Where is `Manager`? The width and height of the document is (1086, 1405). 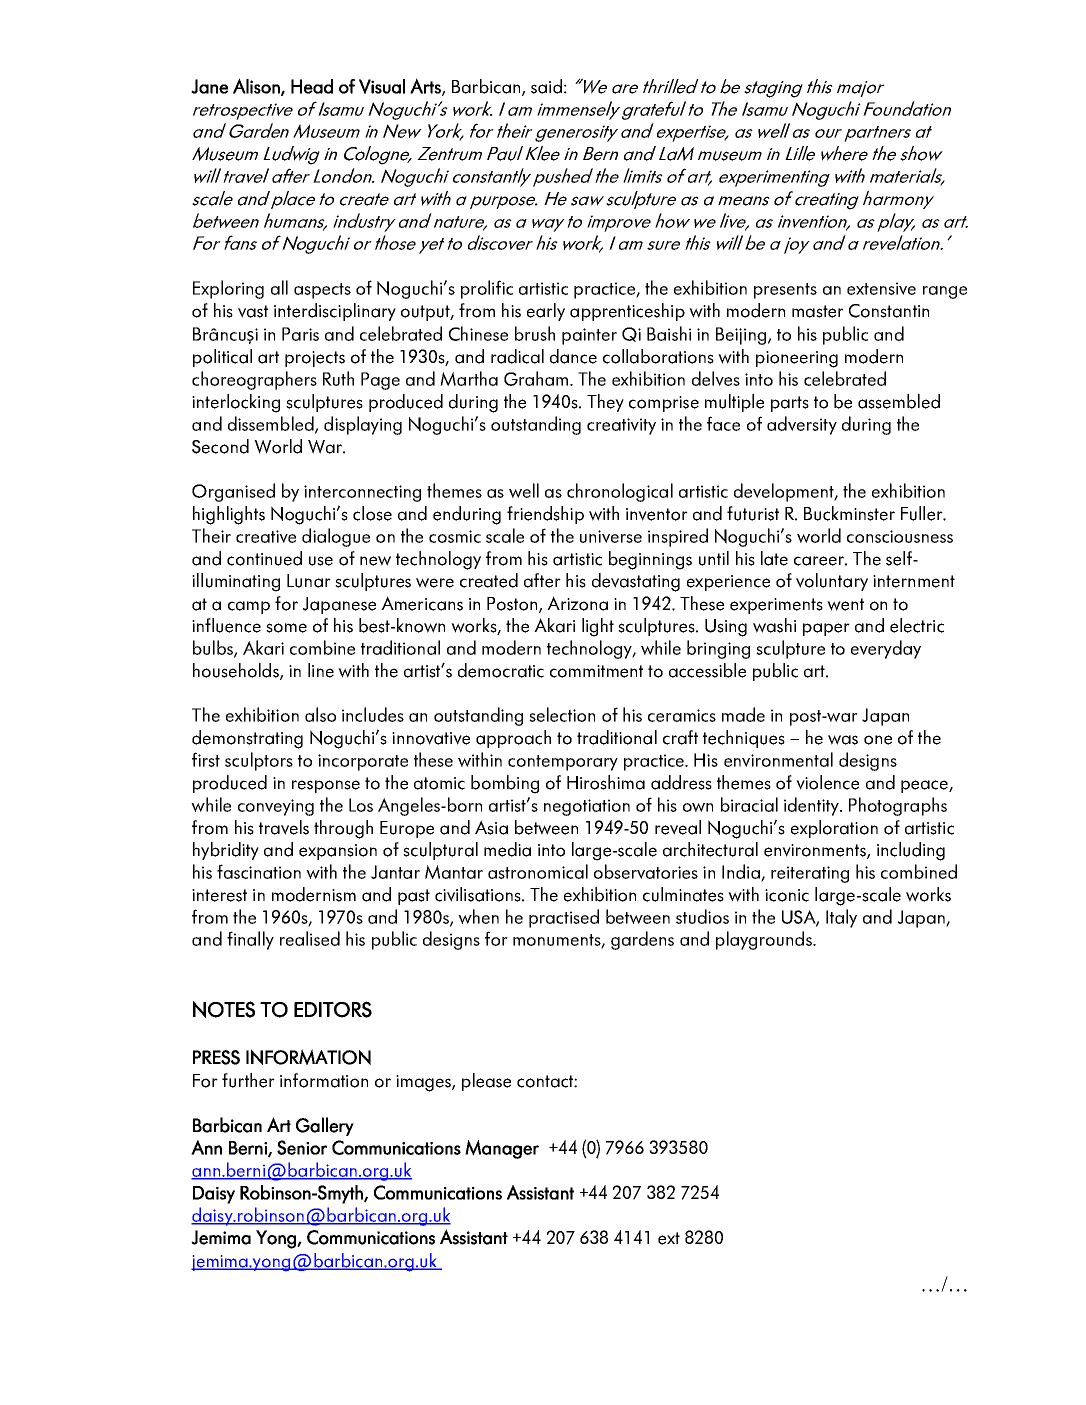
Manager is located at coordinates (502, 1149).
